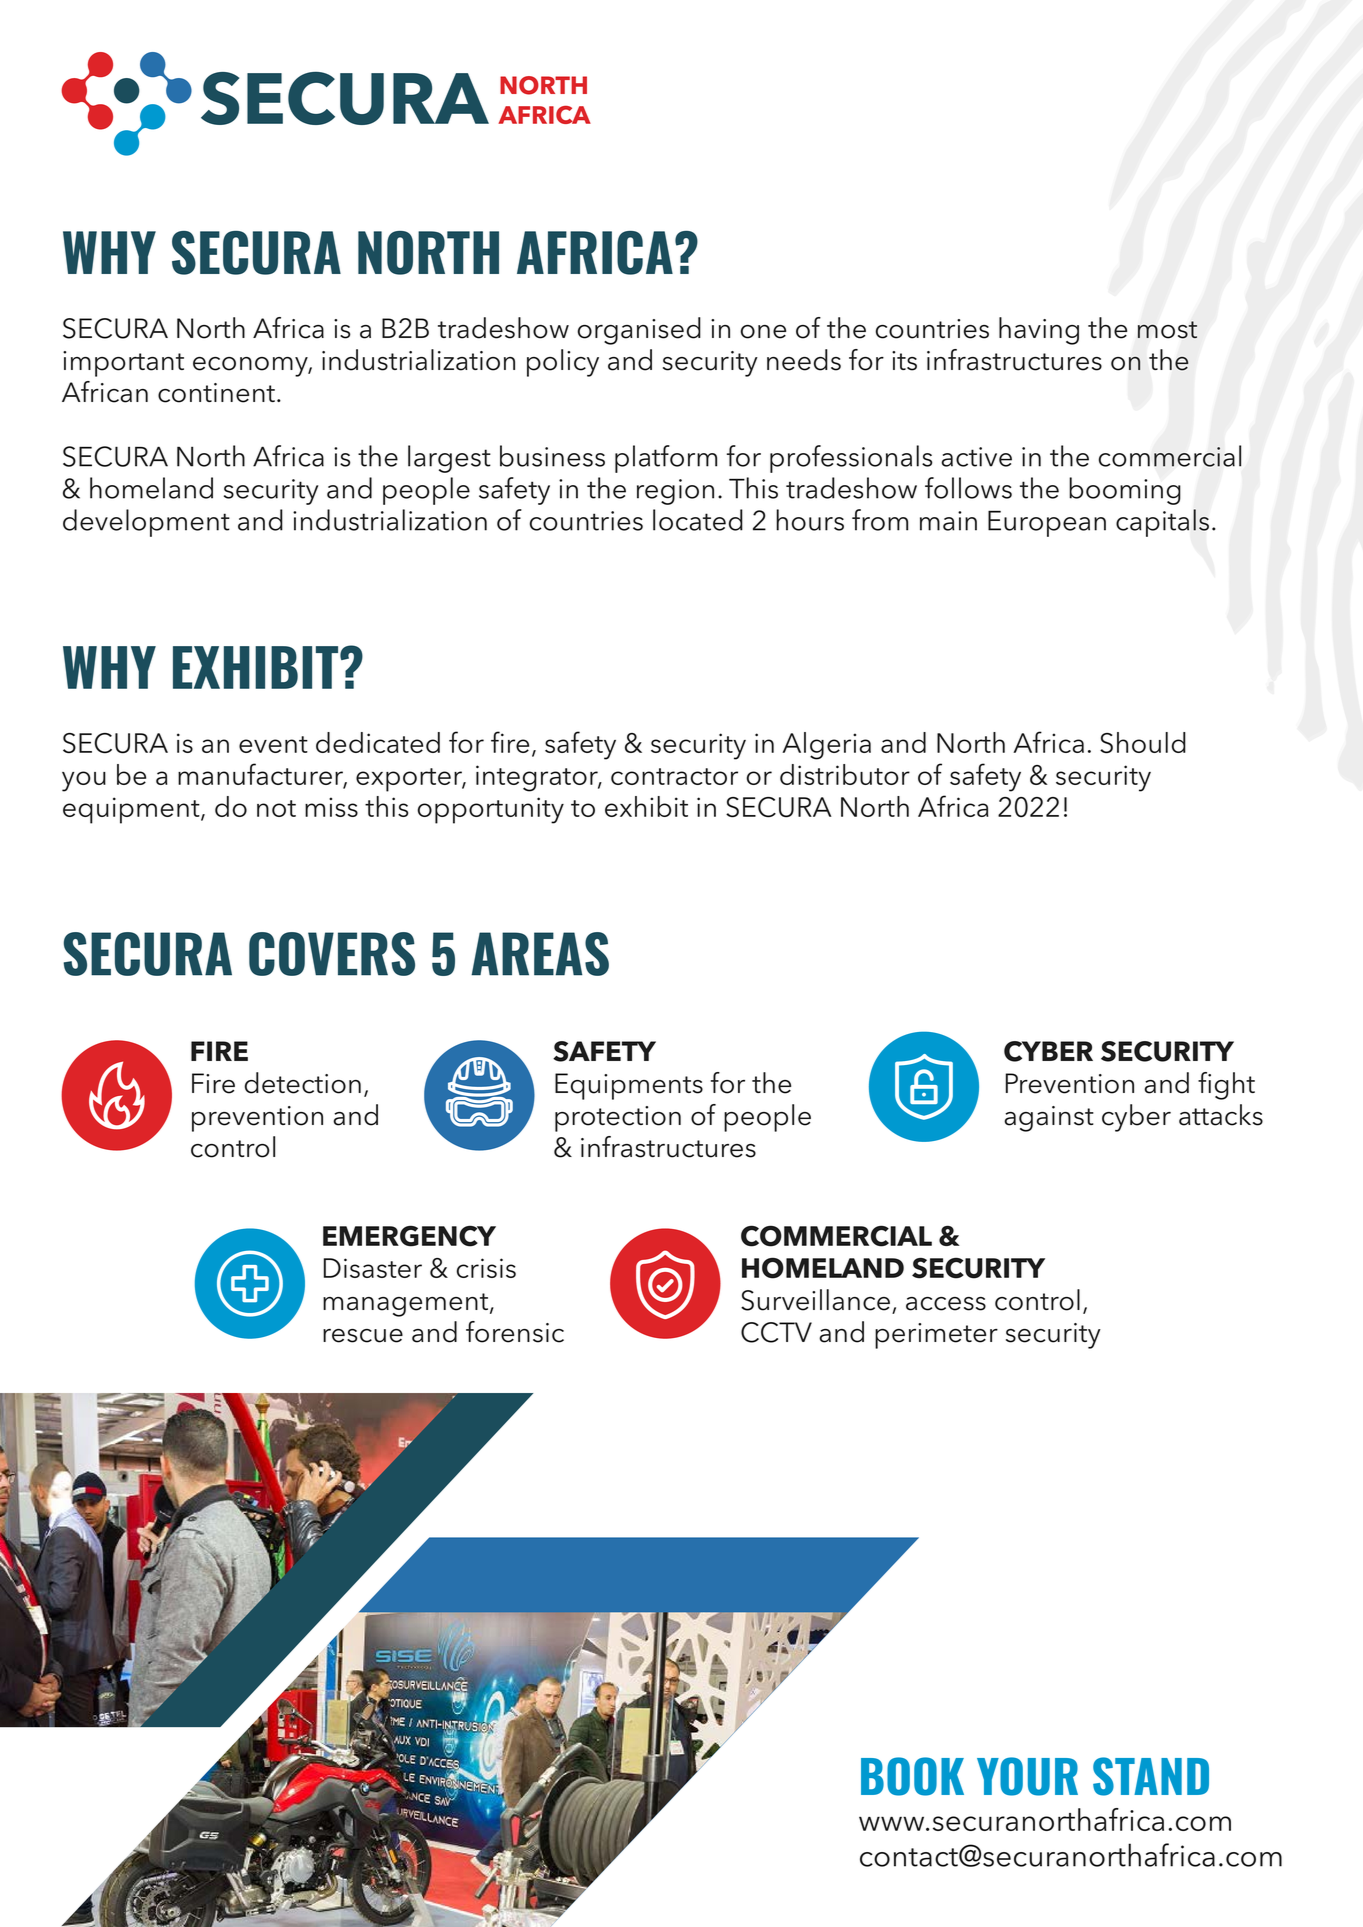 Image resolution: width=1363 pixels, height=1927 pixels. What do you see at coordinates (674, 776) in the screenshot?
I see `contractor` at bounding box center [674, 776].
